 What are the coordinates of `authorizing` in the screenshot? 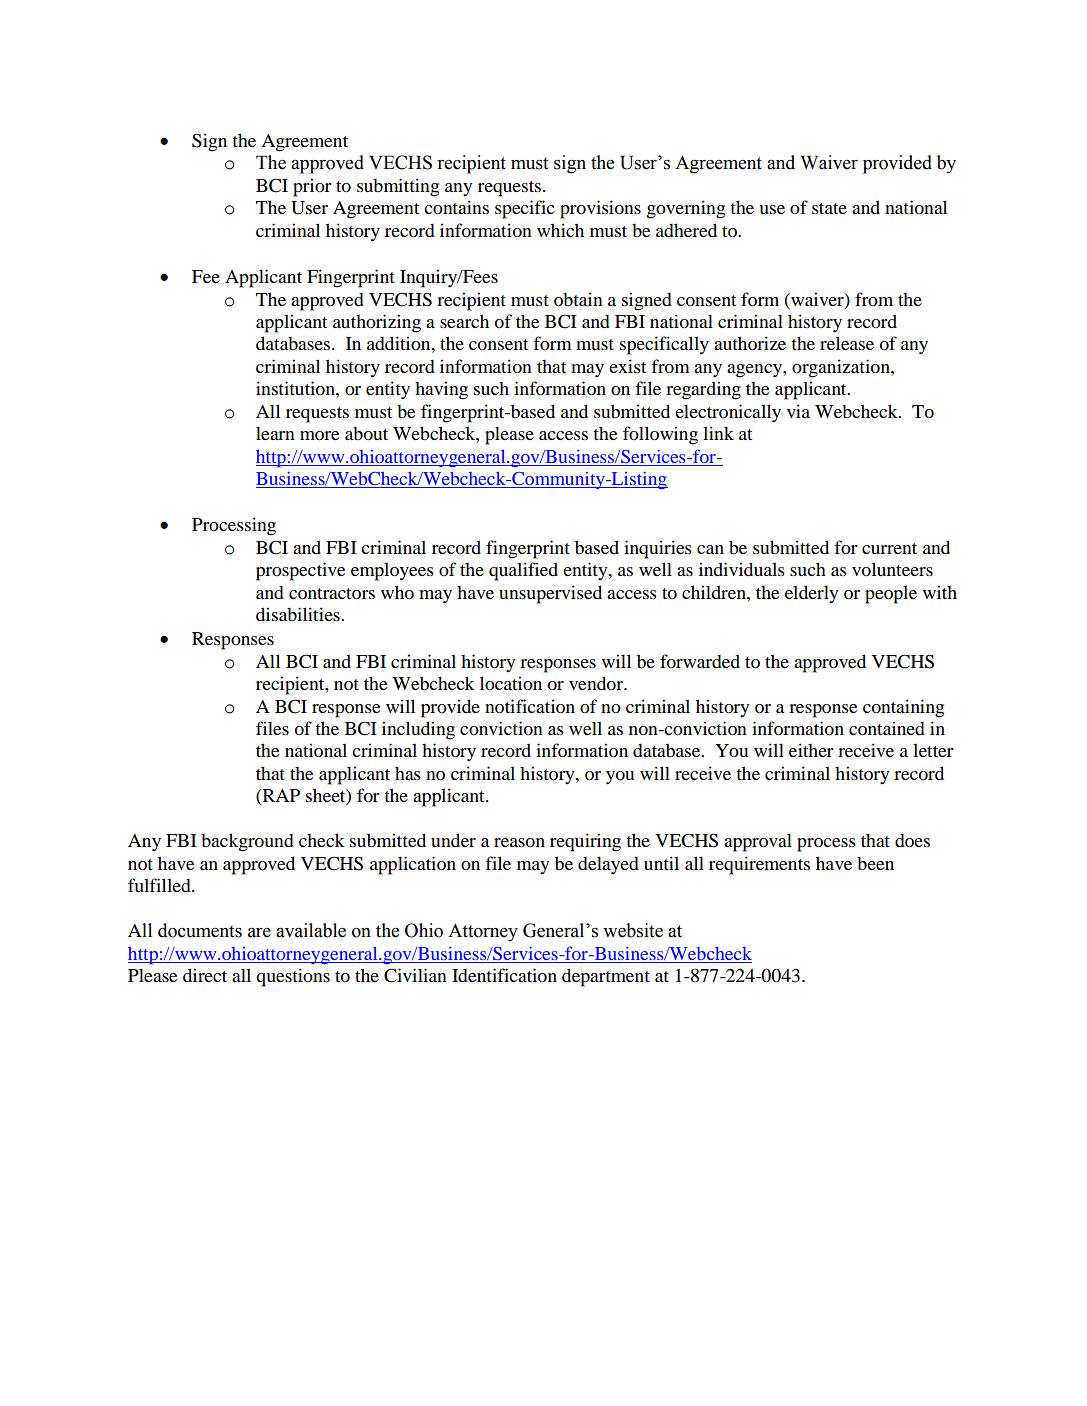 It's located at (377, 323).
